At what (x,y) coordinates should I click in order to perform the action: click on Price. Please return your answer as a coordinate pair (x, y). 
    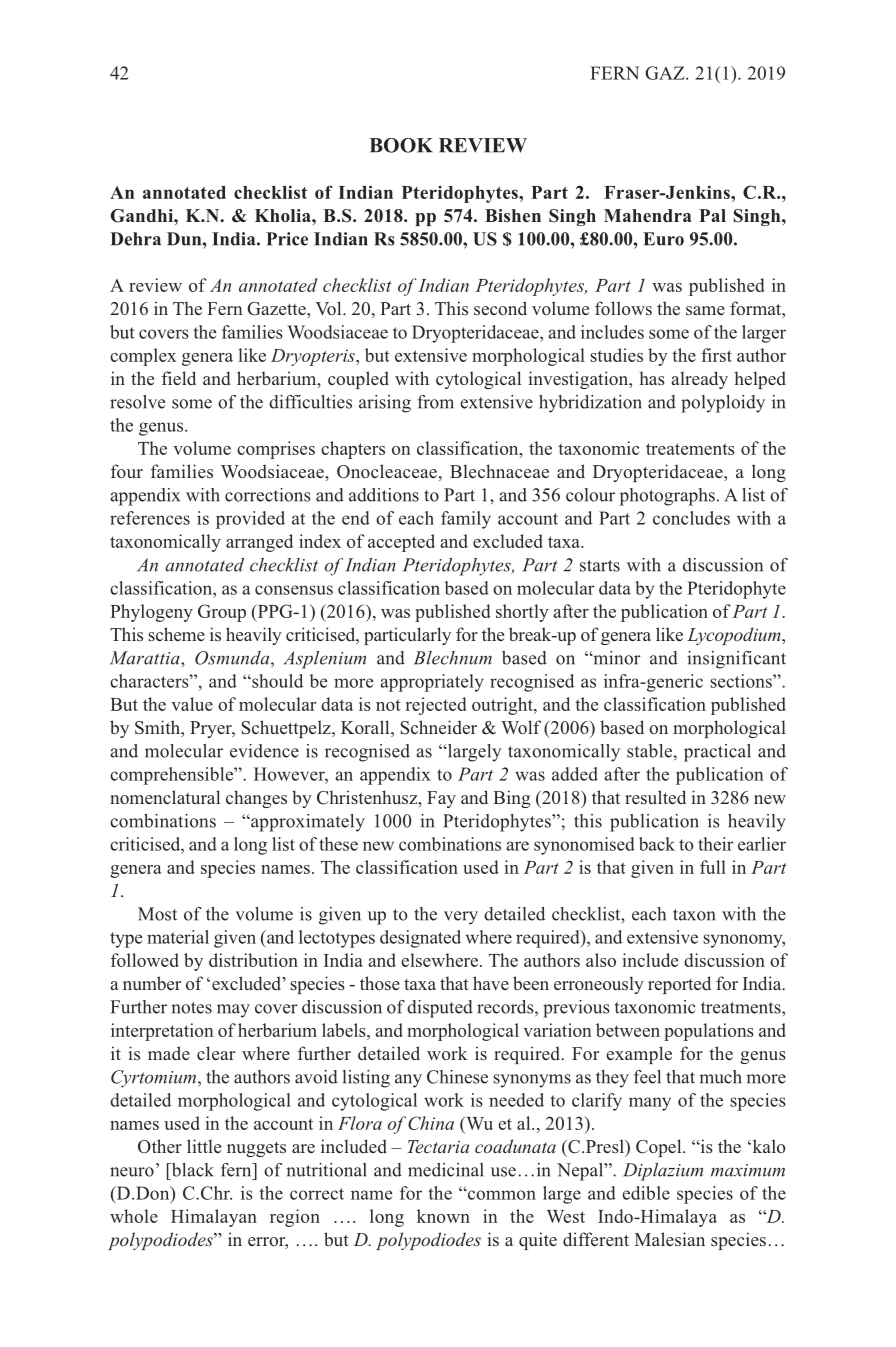
    Looking at the image, I should click on (287, 239).
